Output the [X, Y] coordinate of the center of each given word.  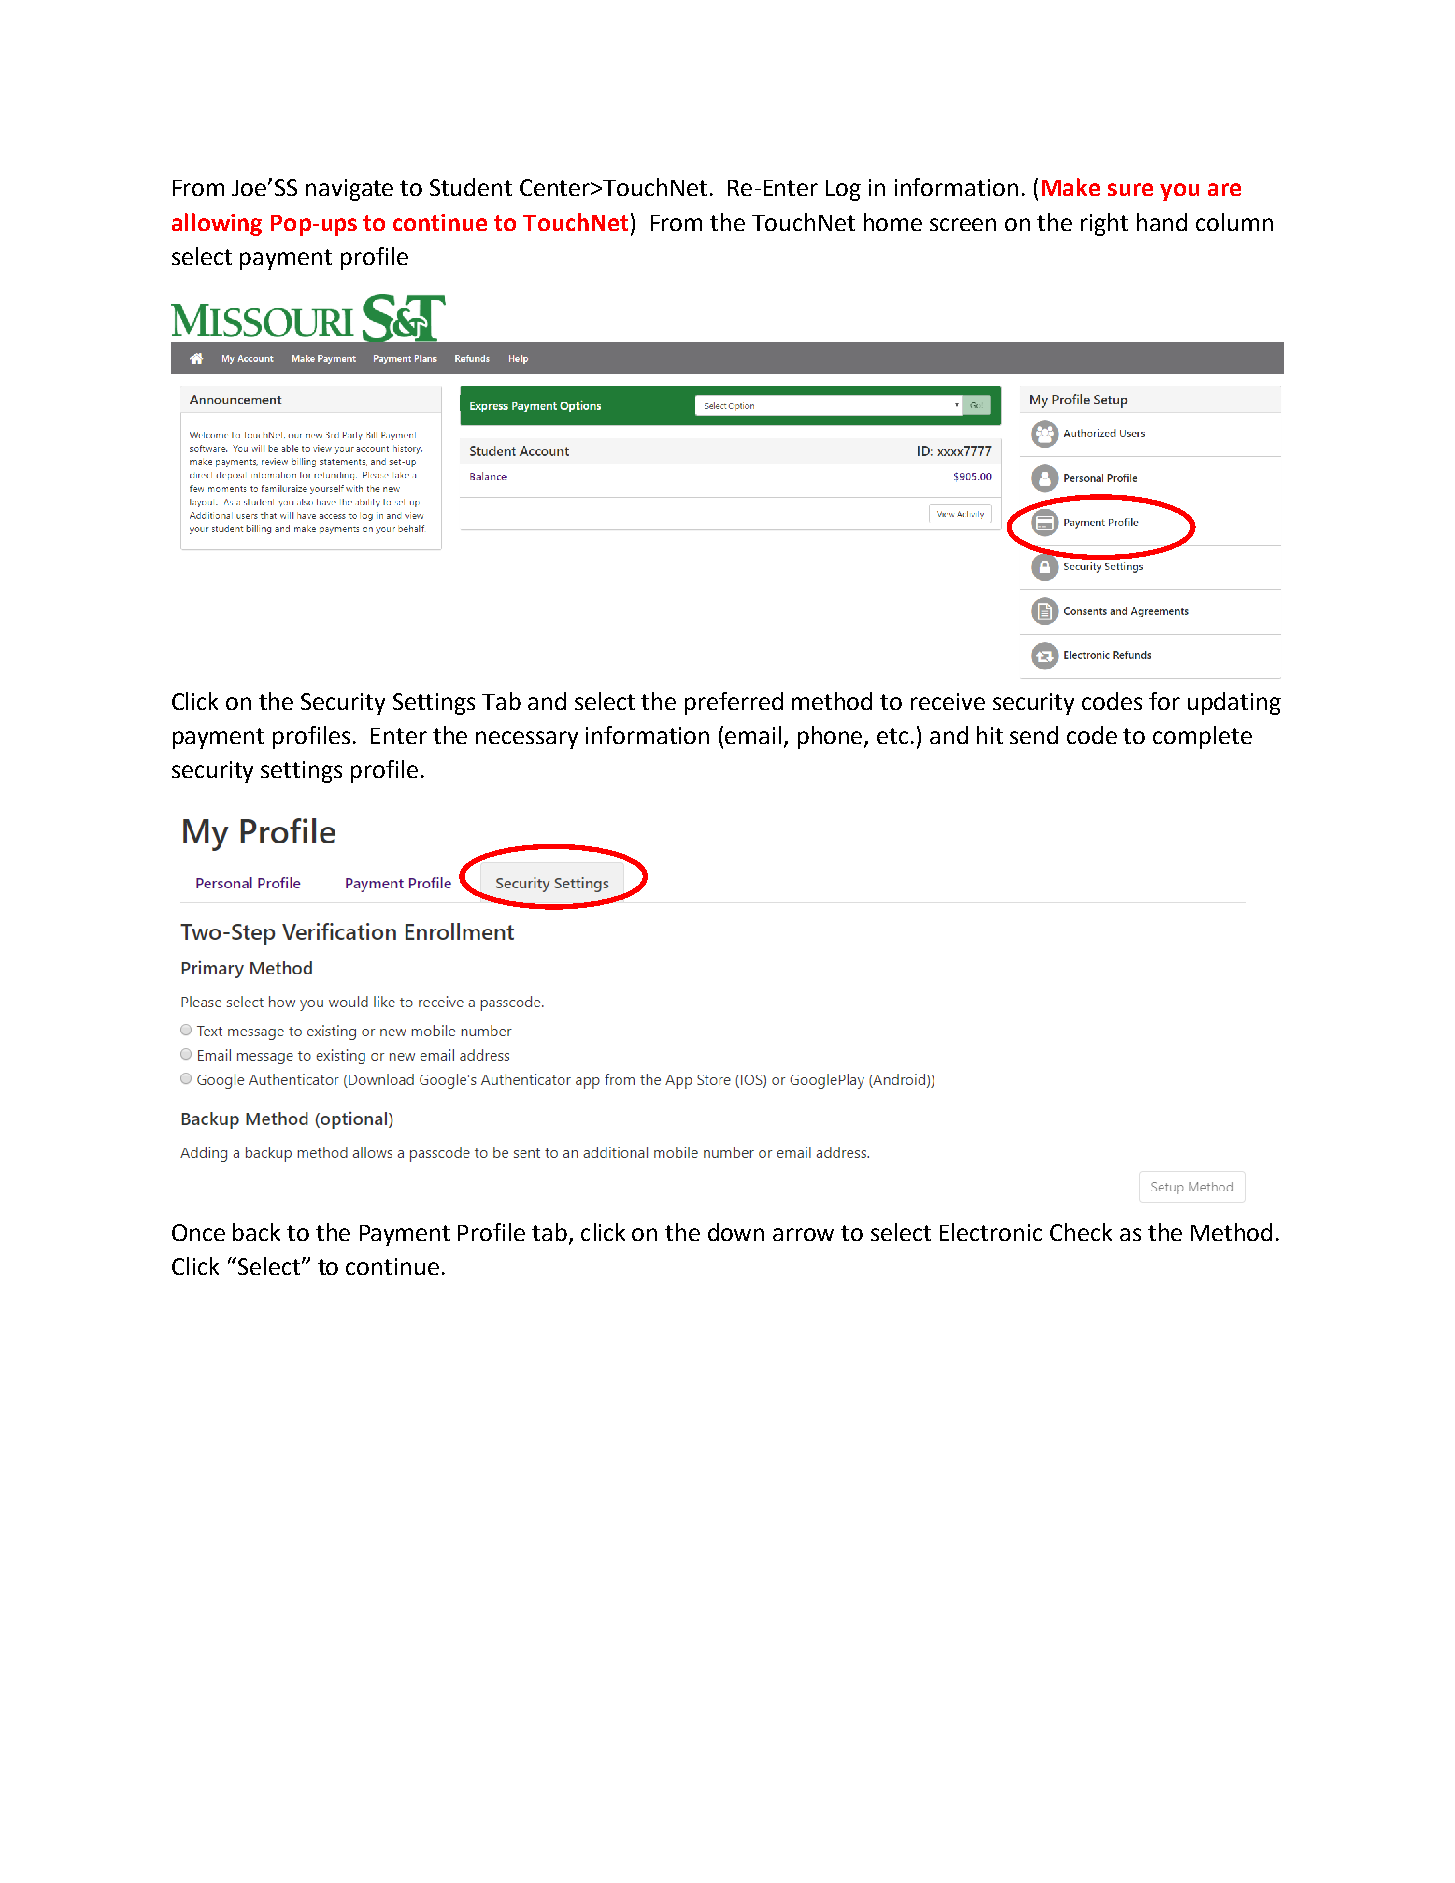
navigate [349, 190]
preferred [734, 703]
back [256, 1232]
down [736, 1232]
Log [843, 190]
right [1104, 224]
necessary [527, 740]
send [1034, 735]
